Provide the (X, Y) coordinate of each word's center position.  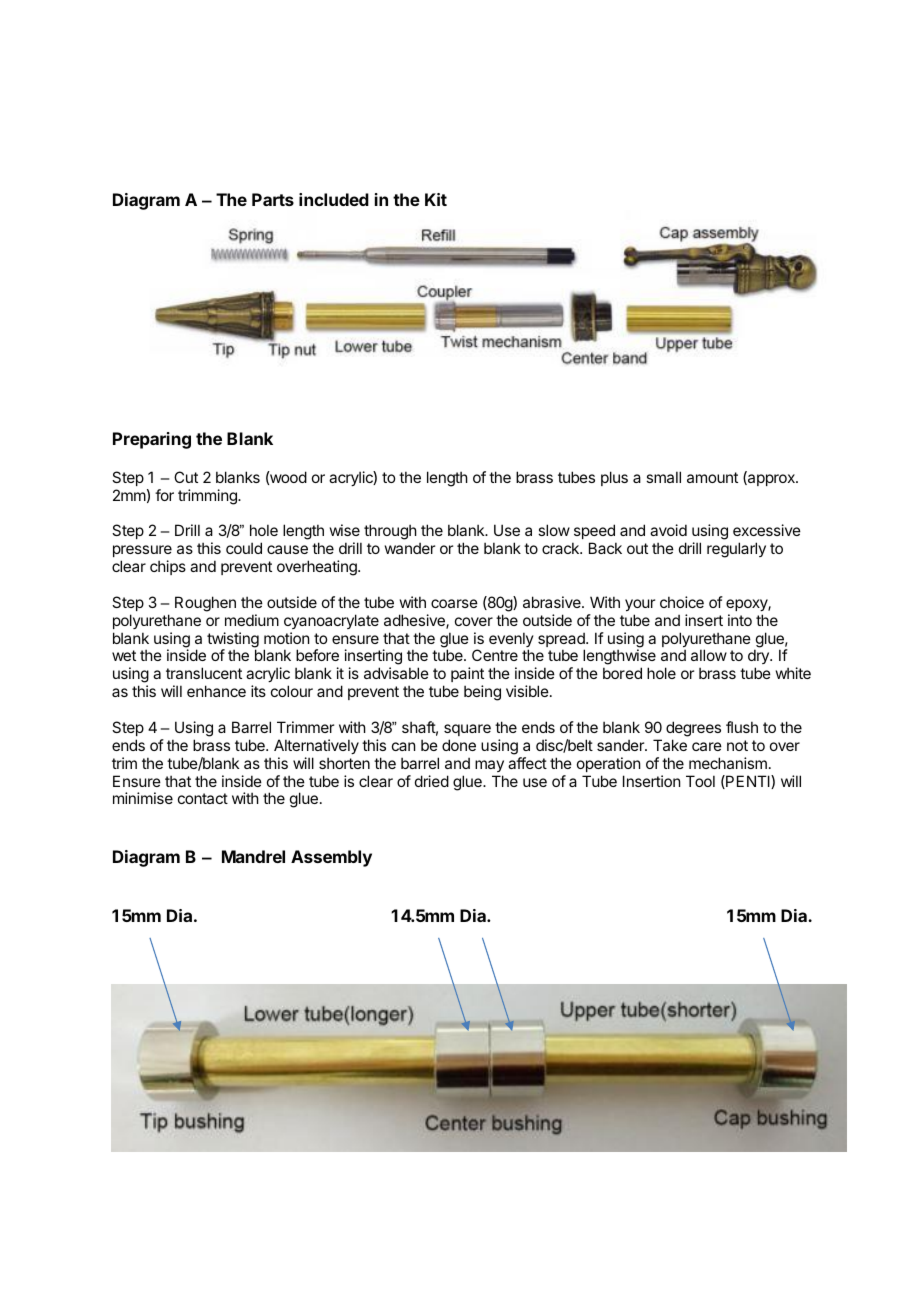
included (334, 199)
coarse (454, 603)
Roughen (205, 604)
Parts (273, 199)
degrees (693, 729)
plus (614, 478)
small (663, 477)
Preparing (152, 440)
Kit (436, 199)
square (467, 730)
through (390, 532)
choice (682, 602)
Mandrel (253, 856)
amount (712, 477)
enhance (216, 691)
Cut (186, 477)
